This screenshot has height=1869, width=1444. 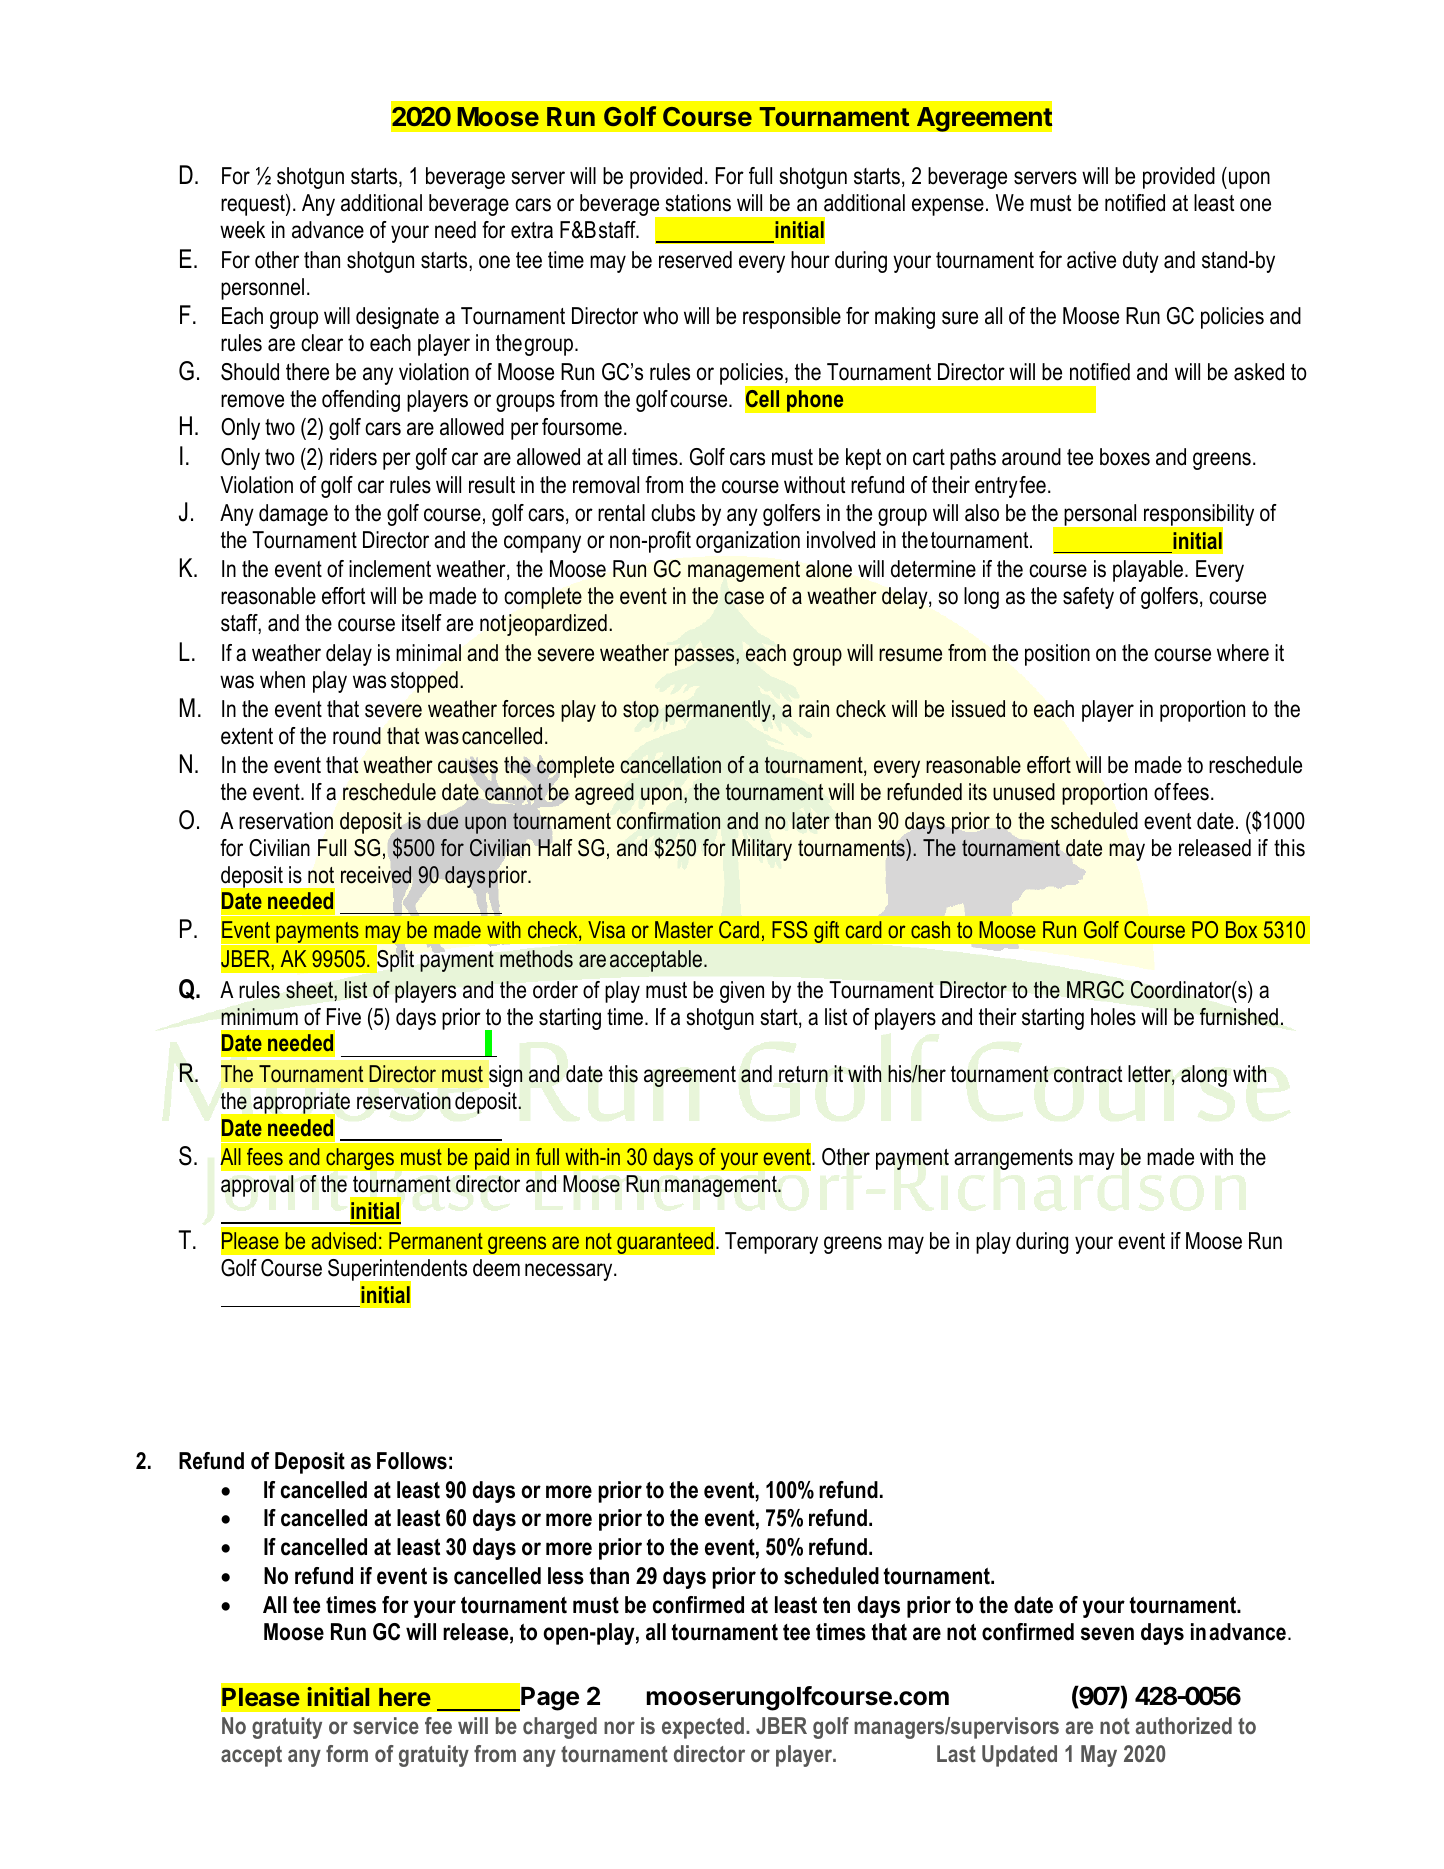 What do you see at coordinates (262, 289) in the screenshot?
I see `personnel` at bounding box center [262, 289].
